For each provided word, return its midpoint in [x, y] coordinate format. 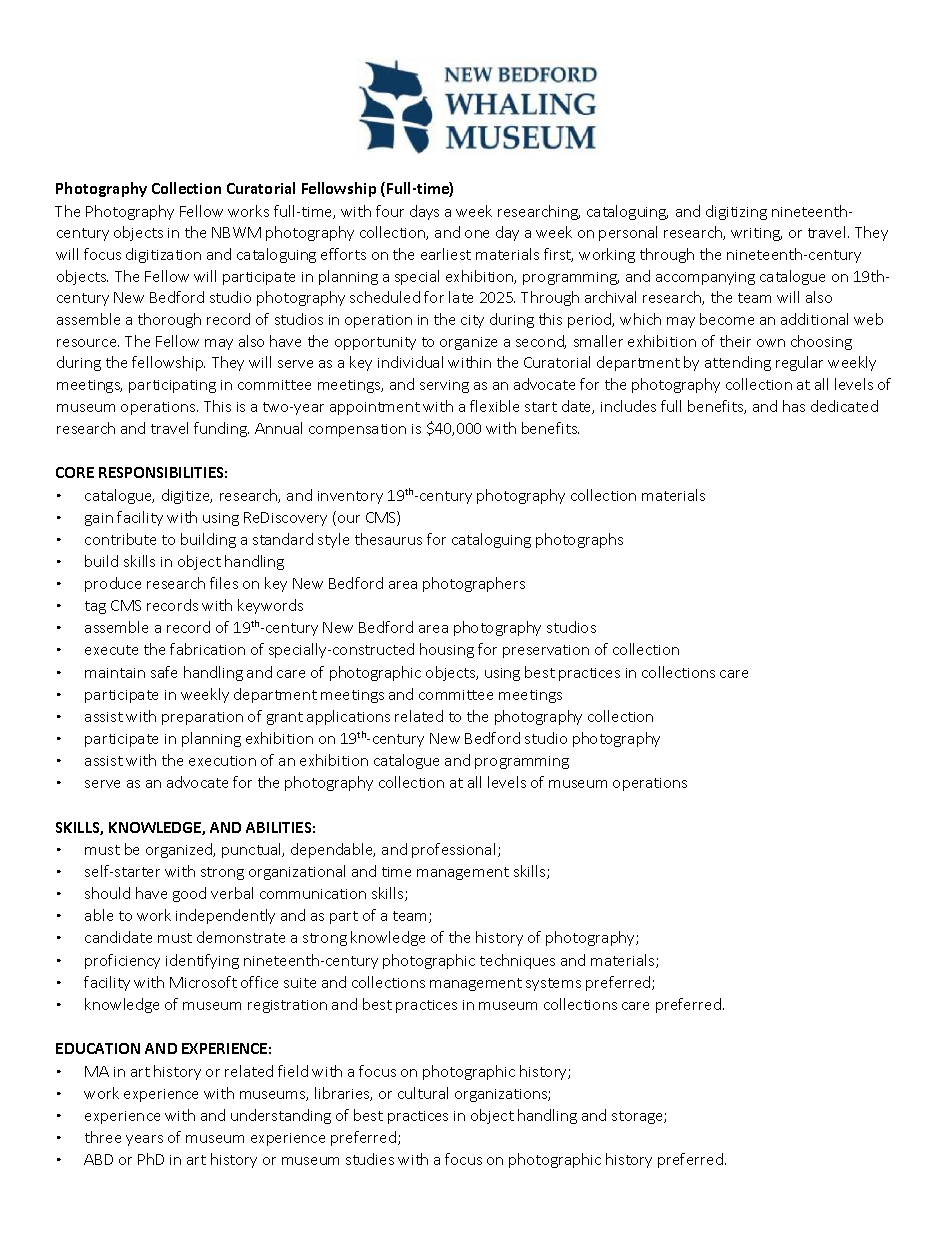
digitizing [736, 212]
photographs [579, 540]
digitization [163, 255]
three [103, 1137]
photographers [474, 584]
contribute [120, 539]
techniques [517, 961]
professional [453, 850]
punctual [253, 850]
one [477, 234]
